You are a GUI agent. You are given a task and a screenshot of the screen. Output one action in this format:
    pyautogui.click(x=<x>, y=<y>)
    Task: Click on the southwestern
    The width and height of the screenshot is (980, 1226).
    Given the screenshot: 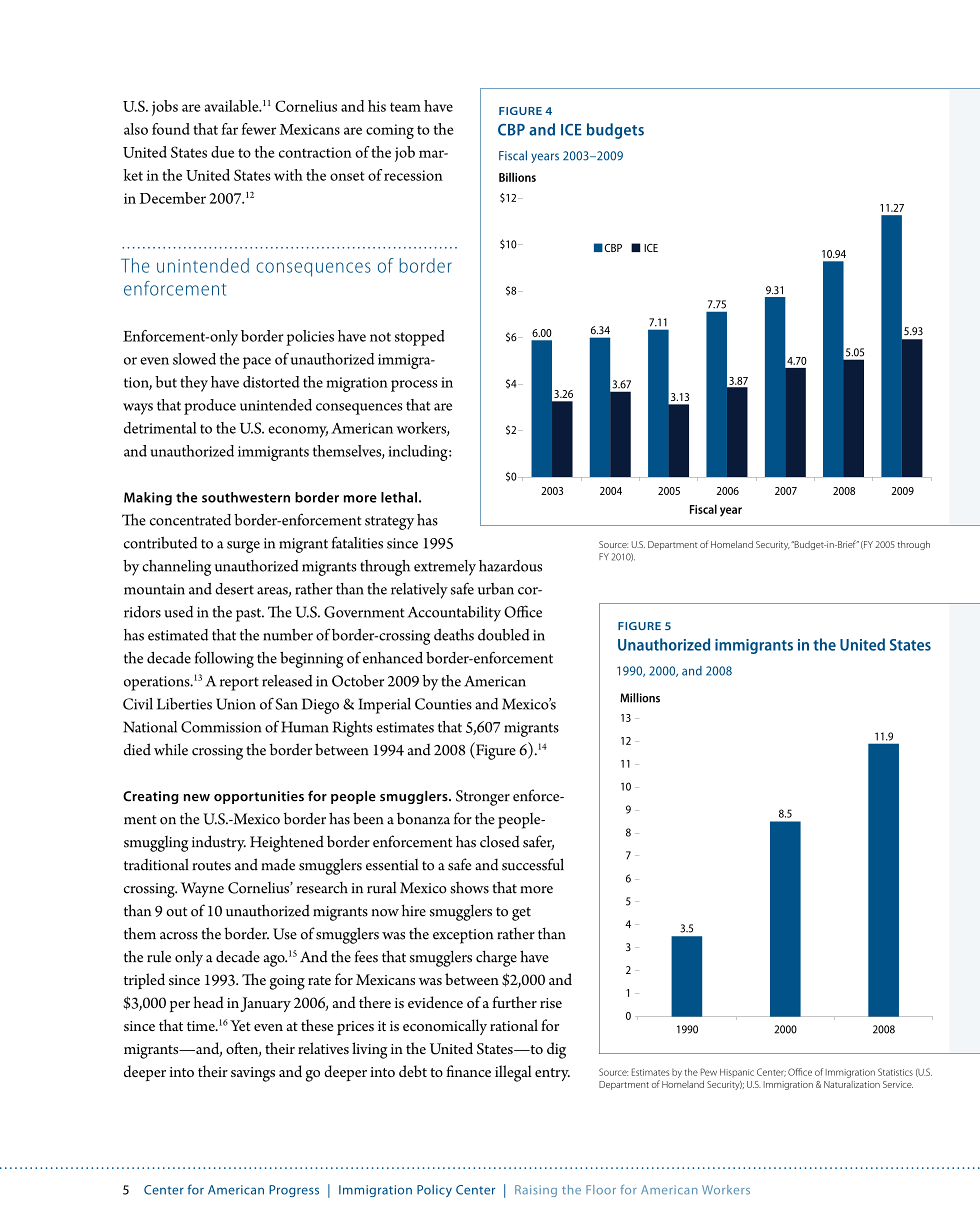 What is the action you would take?
    pyautogui.click(x=246, y=497)
